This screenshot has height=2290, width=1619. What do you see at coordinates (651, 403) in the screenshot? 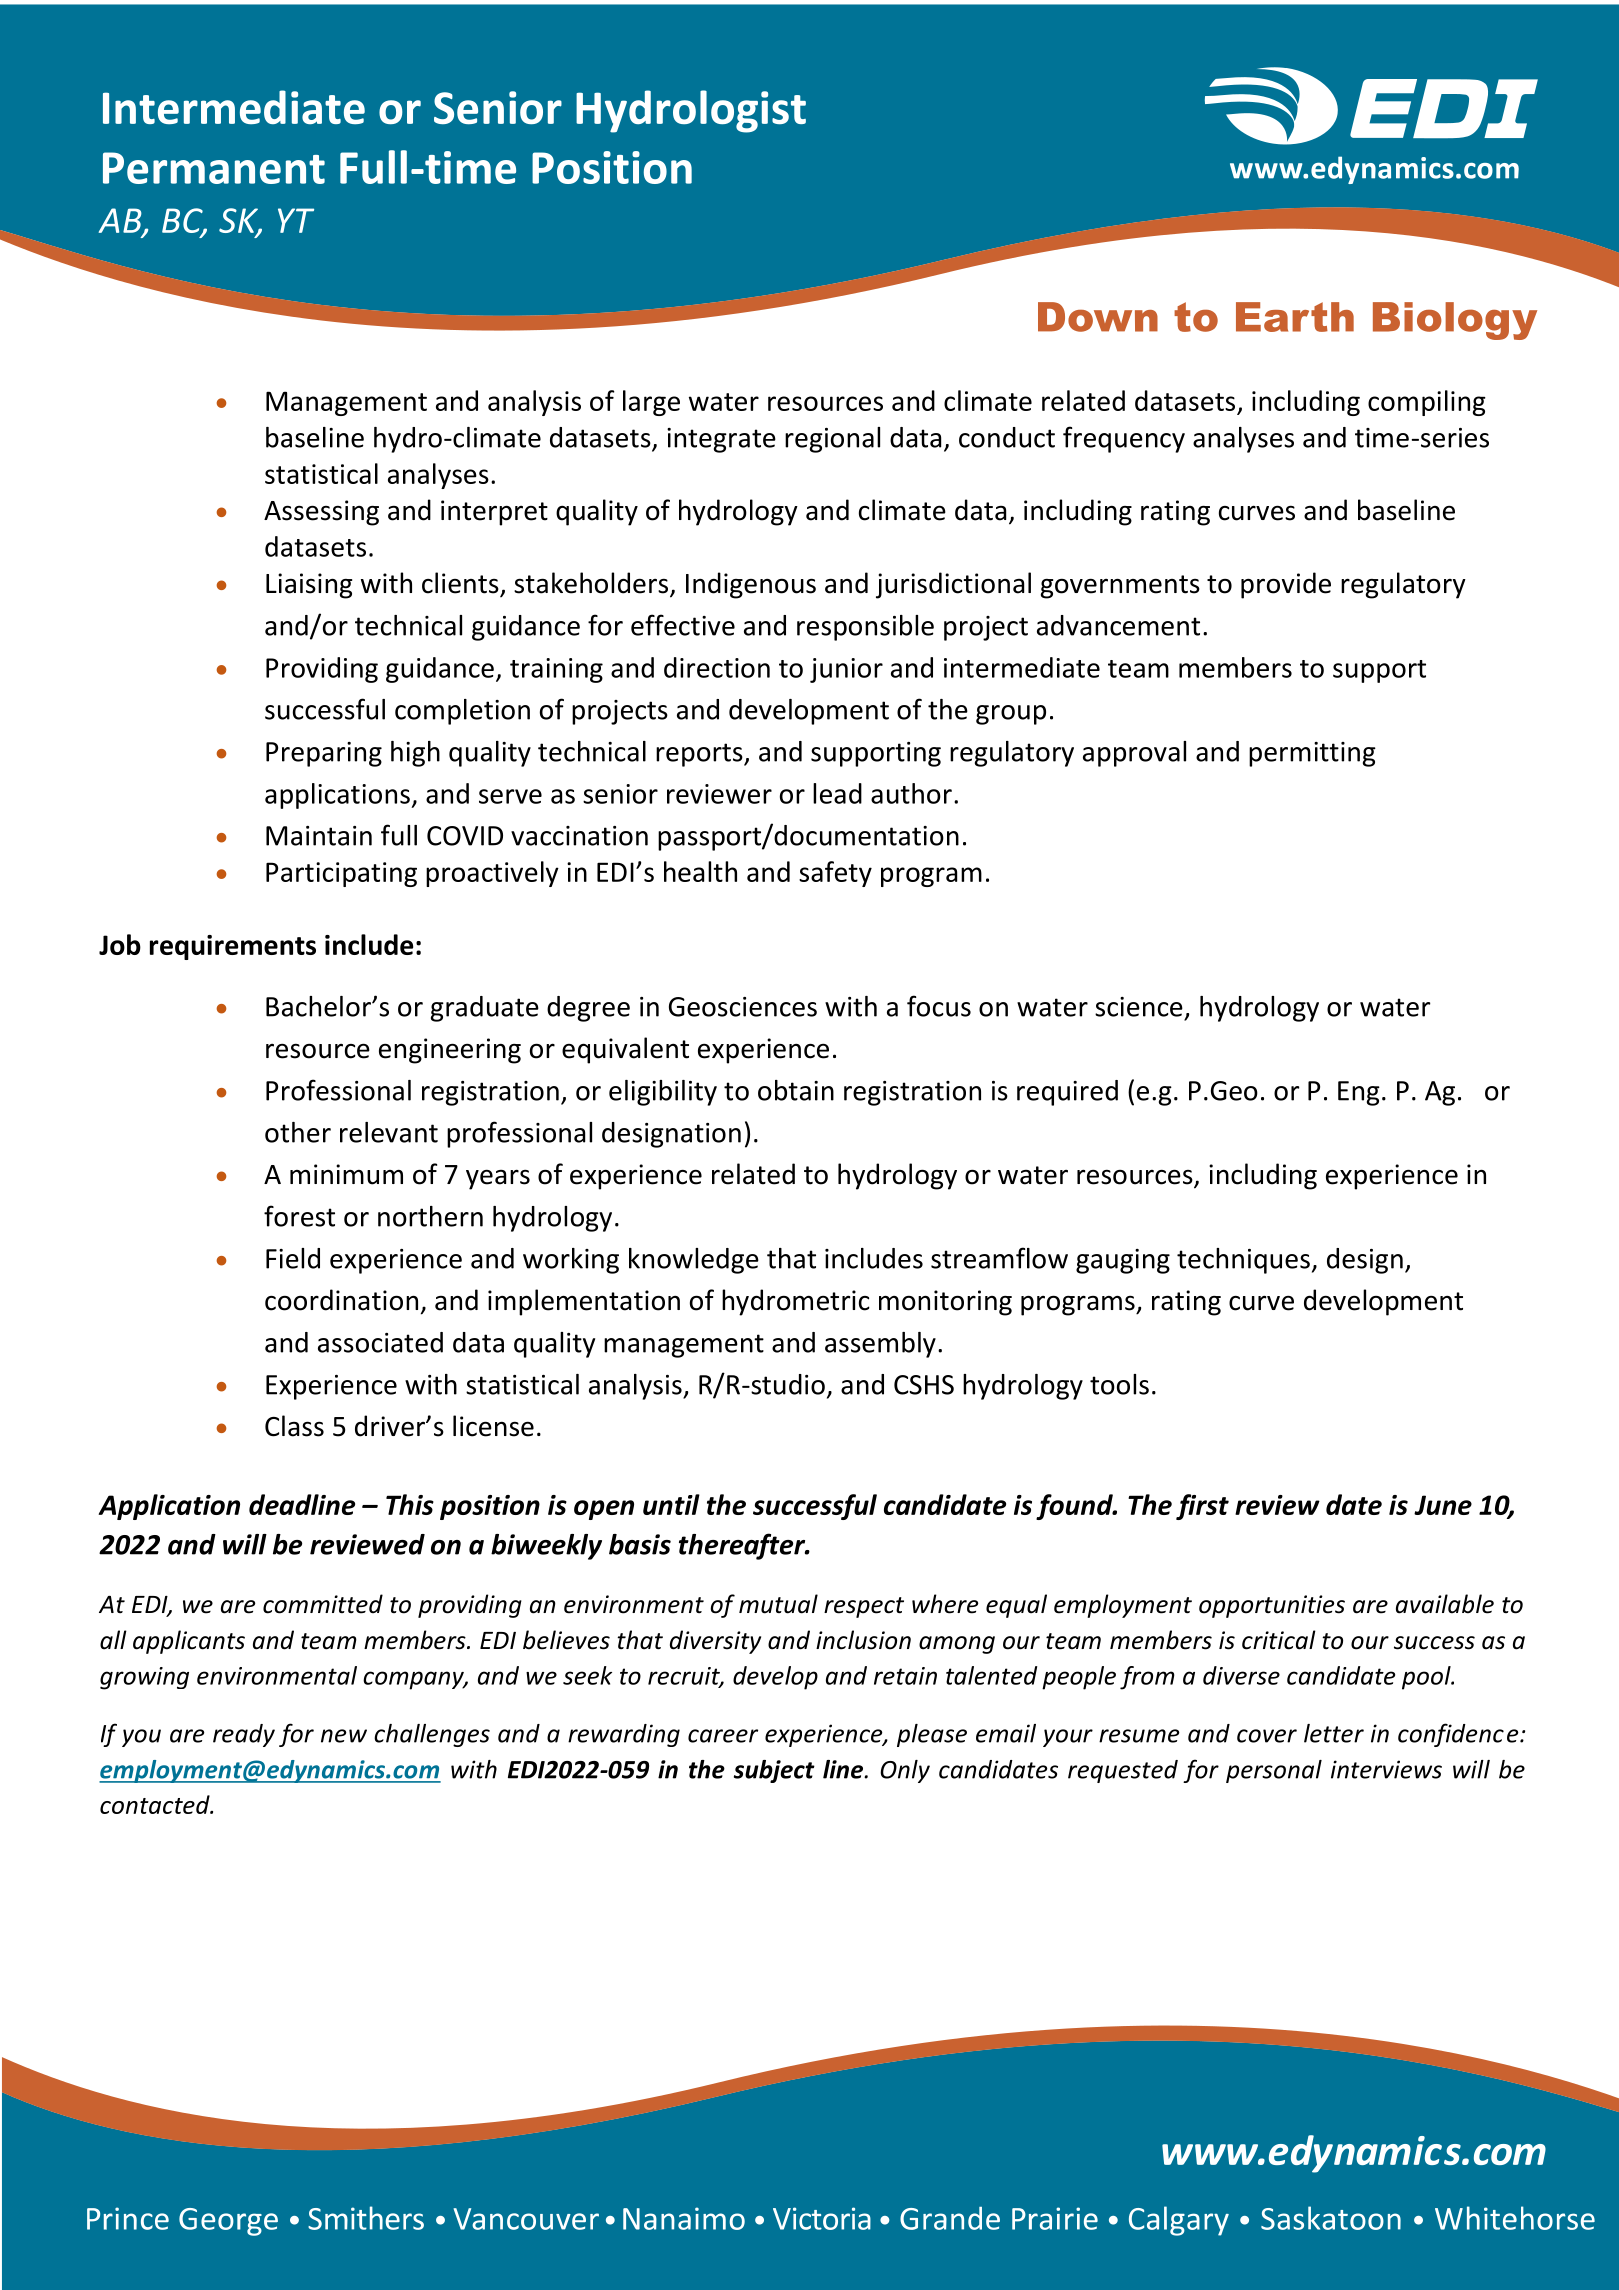
I see `large` at bounding box center [651, 403].
